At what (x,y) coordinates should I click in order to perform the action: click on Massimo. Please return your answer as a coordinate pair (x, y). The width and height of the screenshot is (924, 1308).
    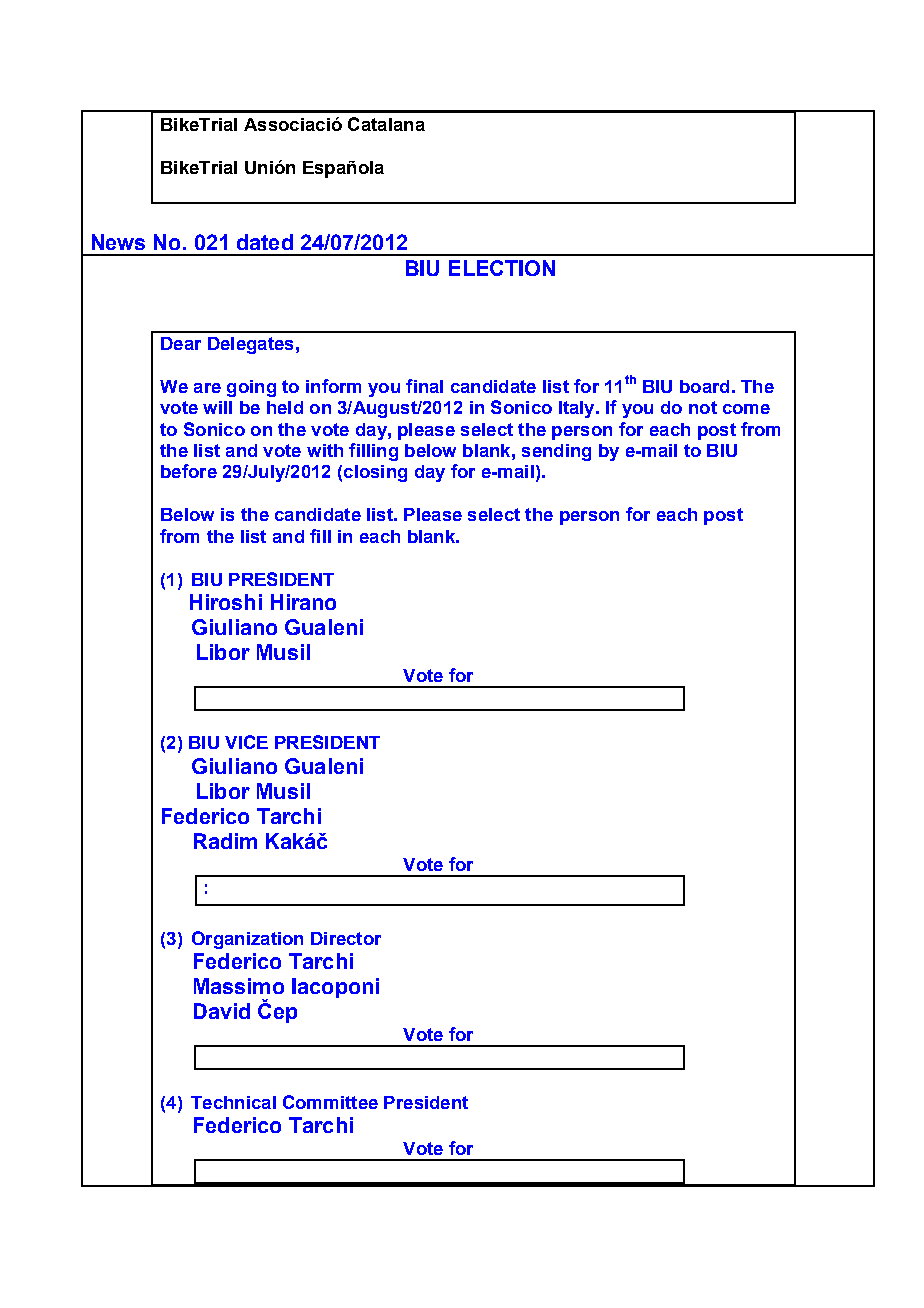
    Looking at the image, I should click on (239, 986).
